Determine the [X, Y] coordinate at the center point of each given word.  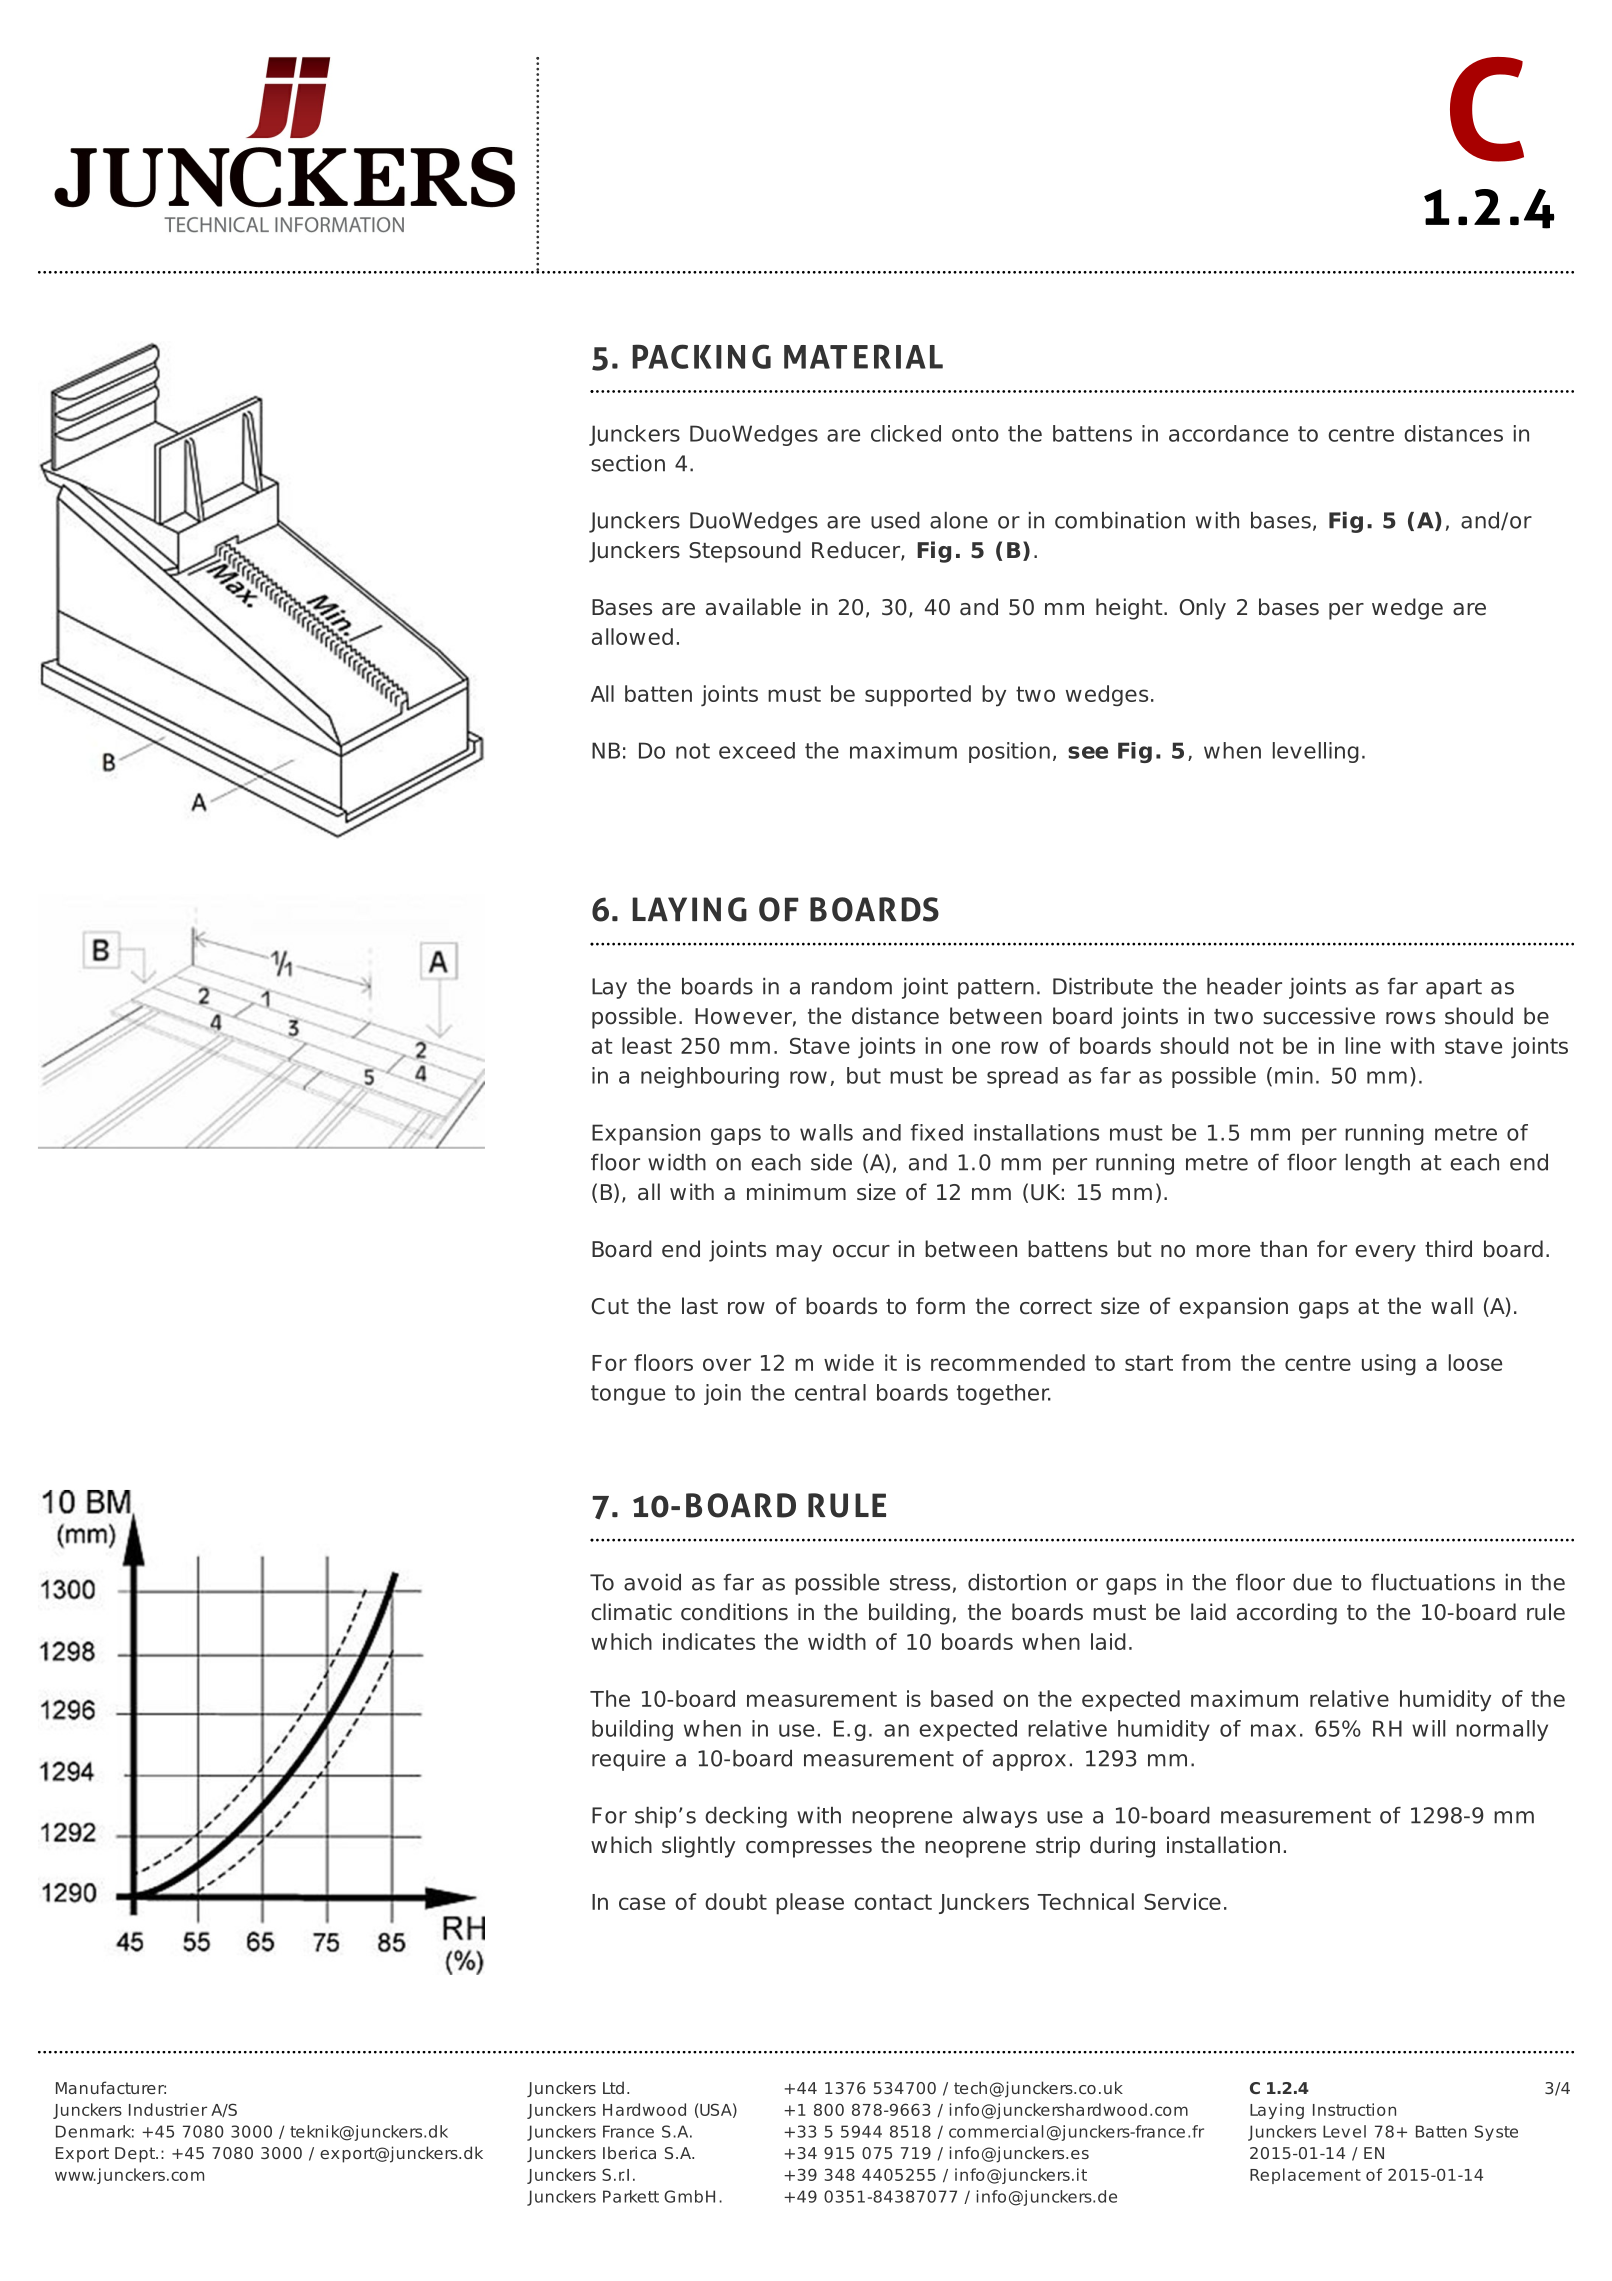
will [1428, 1728]
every [1385, 1253]
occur [861, 1251]
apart [1454, 989]
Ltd [613, 2087]
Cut [610, 1306]
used [895, 520]
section [628, 463]
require [628, 1760]
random [852, 986]
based [962, 1698]
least [647, 1045]
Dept [136, 2155]
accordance [1228, 433]
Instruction [1354, 2109]
